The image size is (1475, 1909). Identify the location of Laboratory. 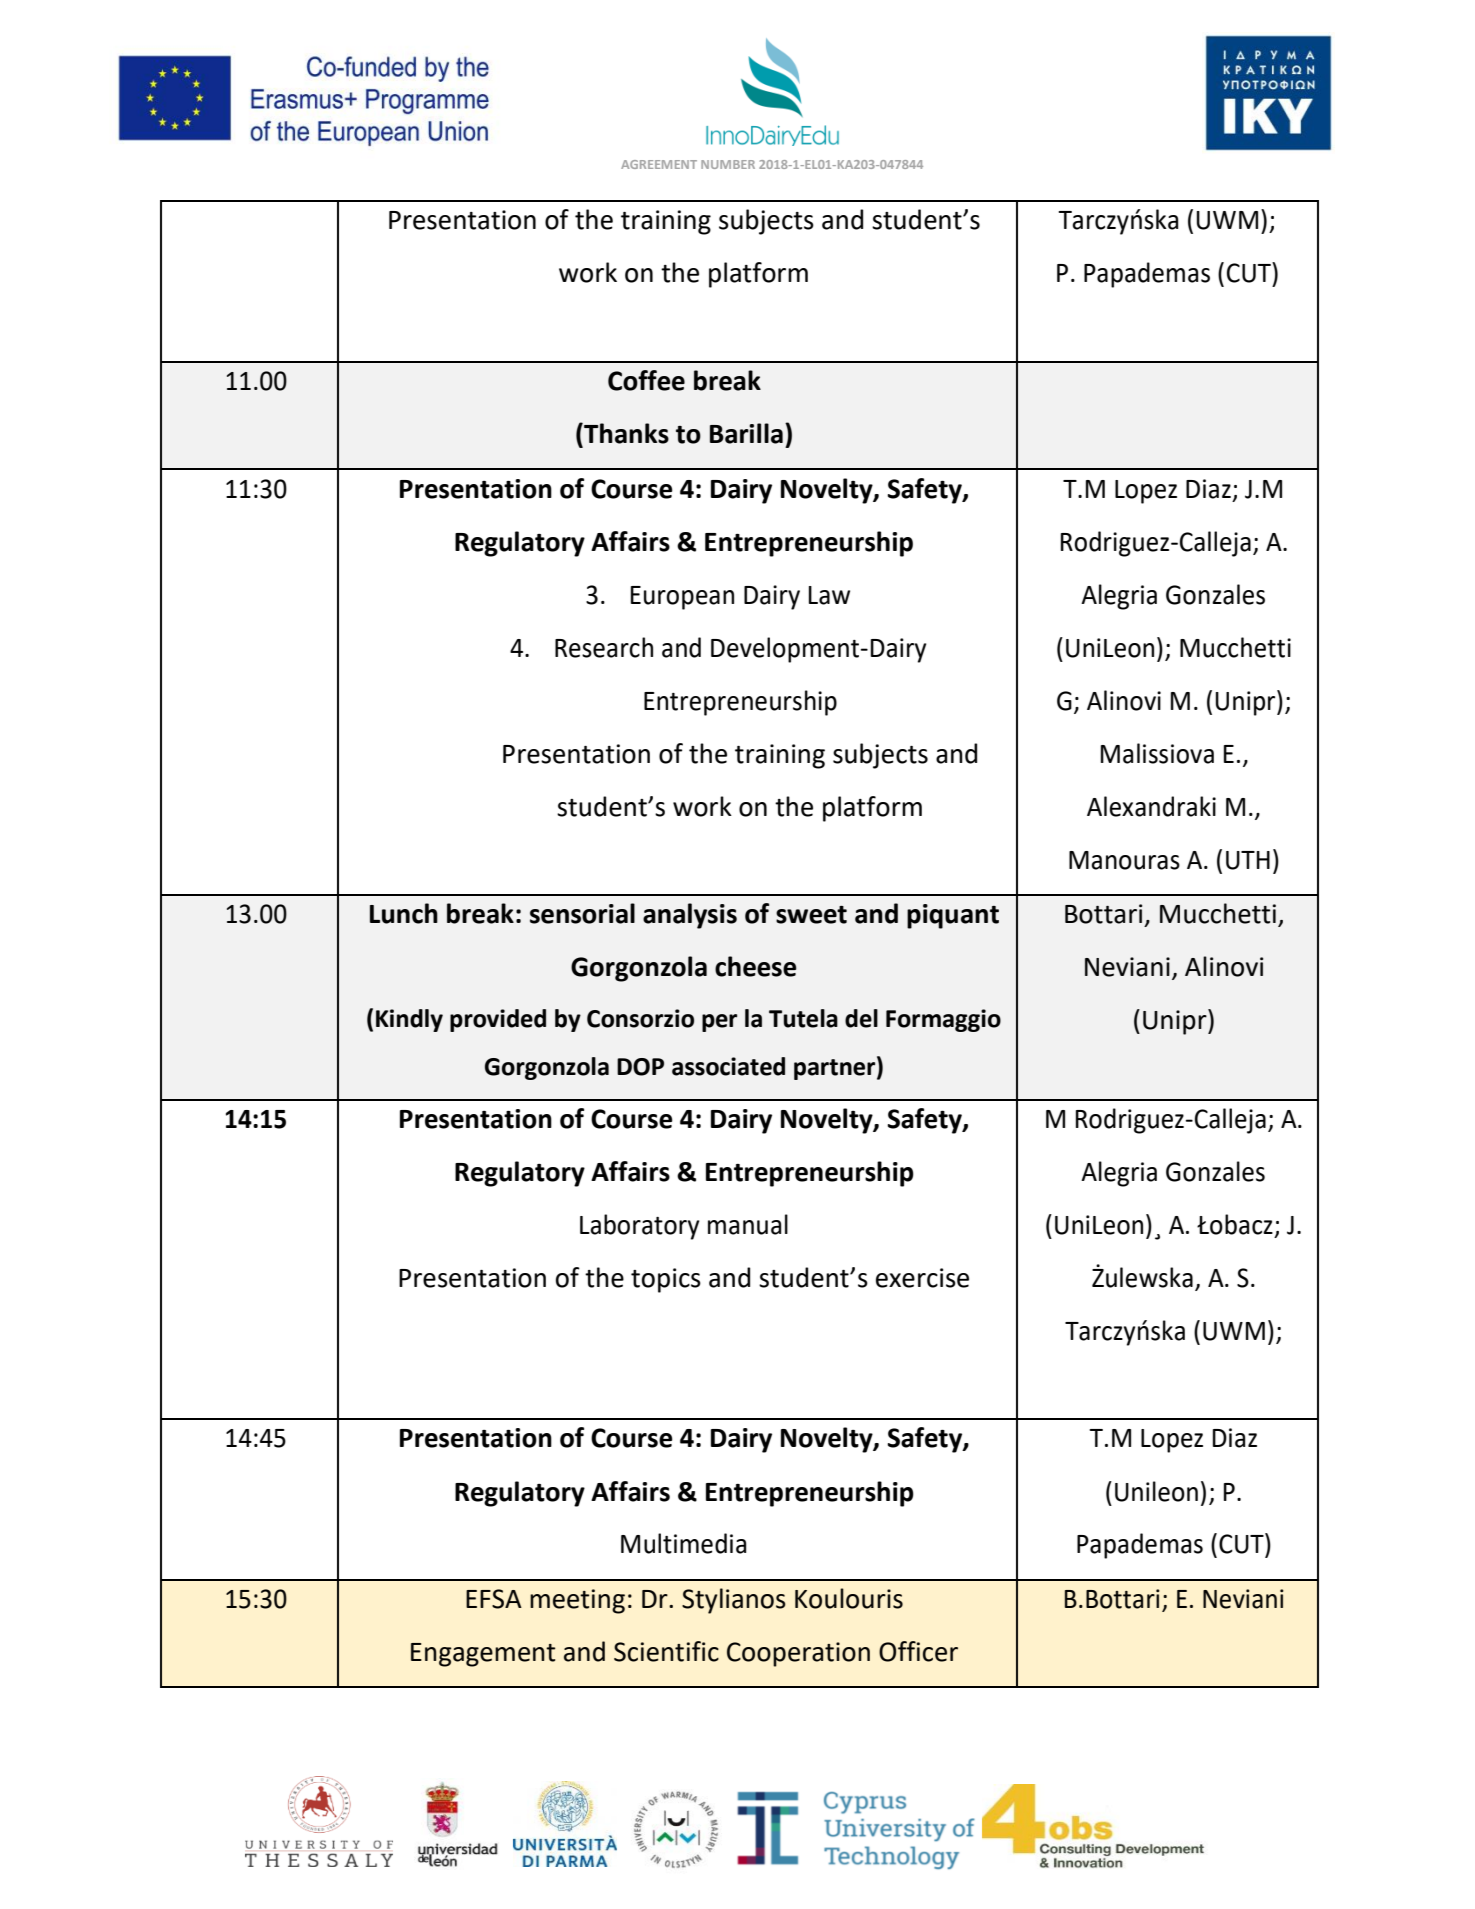
(639, 1227).
